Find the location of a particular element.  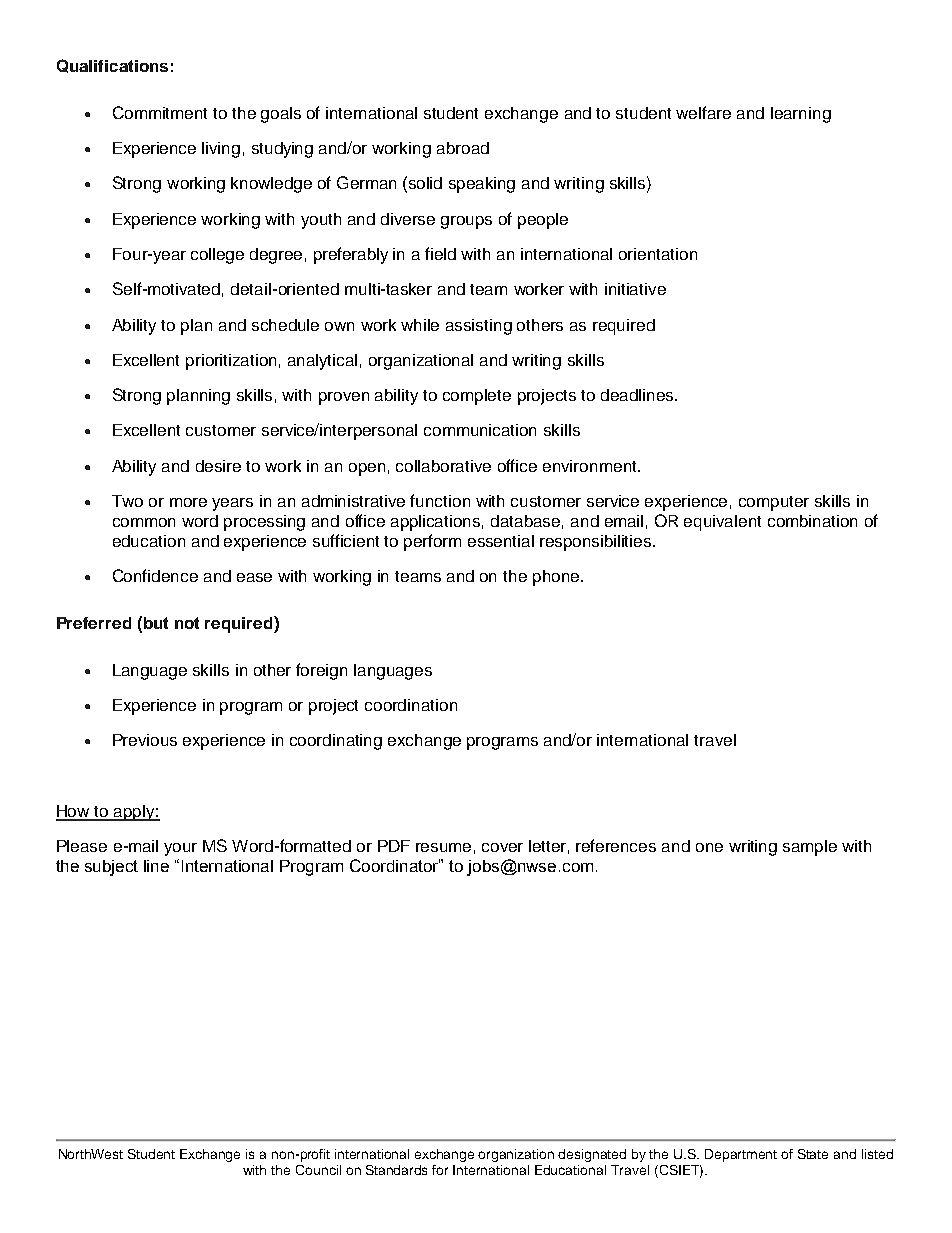

Council is located at coordinates (318, 1170).
